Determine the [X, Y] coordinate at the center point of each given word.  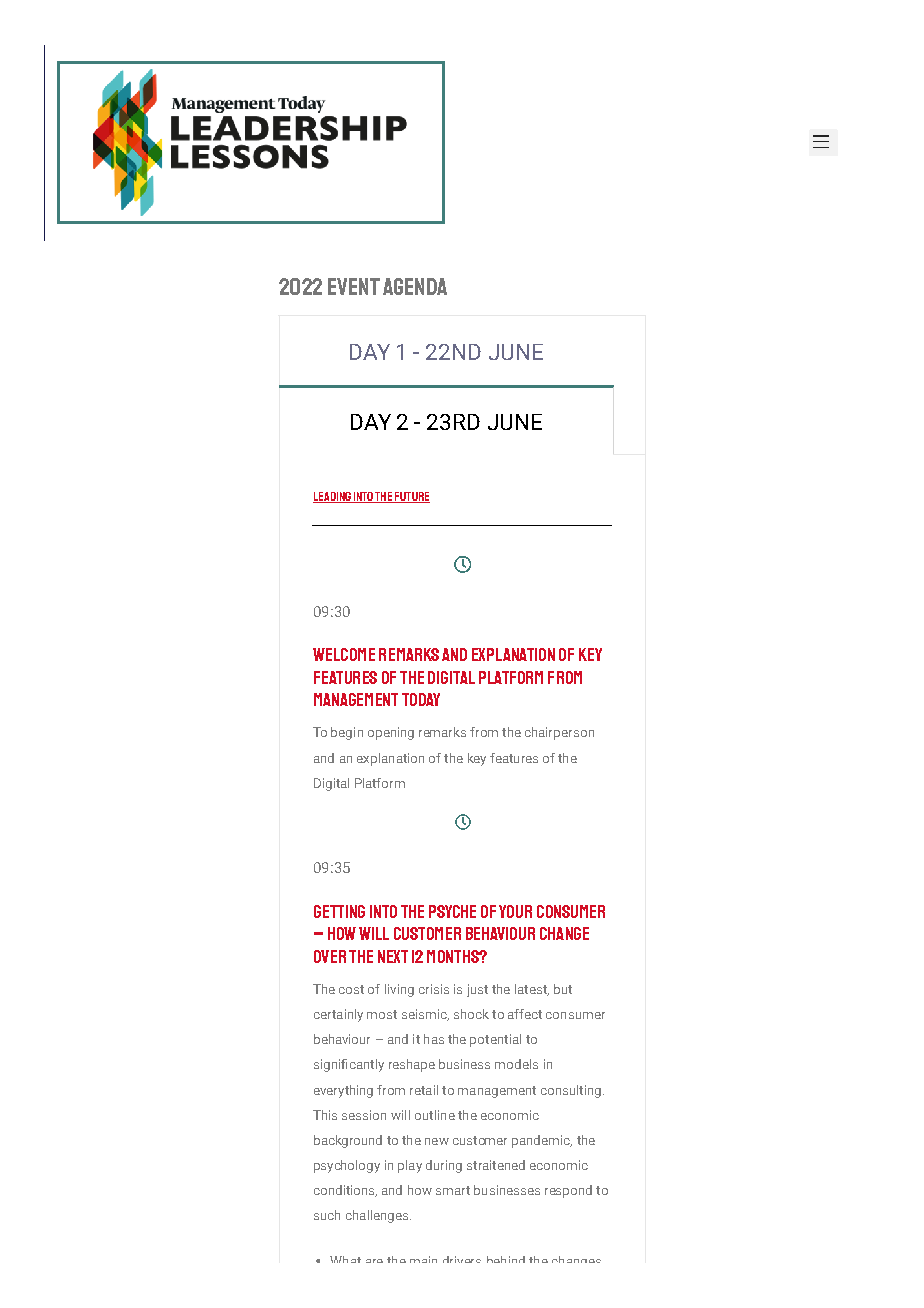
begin [347, 733]
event [354, 286]
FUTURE [411, 497]
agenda [415, 286]
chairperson [559, 733]
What [345, 1259]
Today [421, 699]
